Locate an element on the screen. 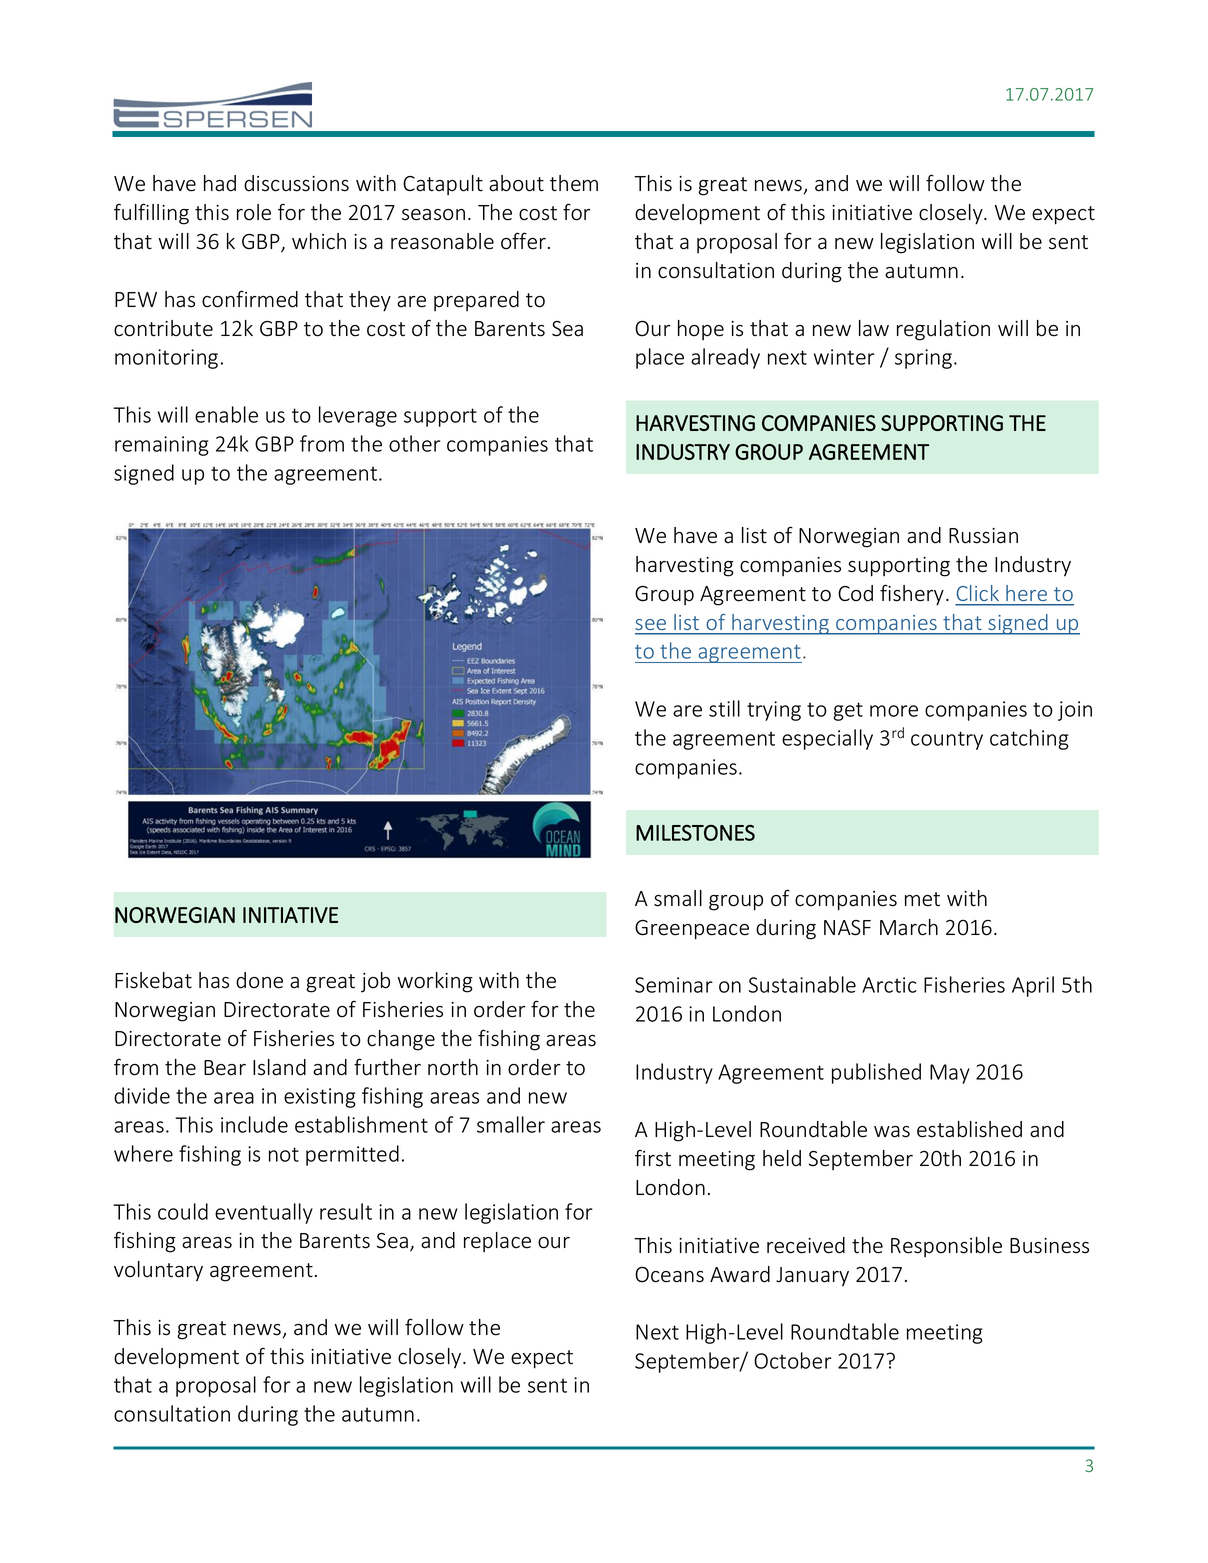 The height and width of the screenshot is (1563, 1208). regulation is located at coordinates (943, 330).
